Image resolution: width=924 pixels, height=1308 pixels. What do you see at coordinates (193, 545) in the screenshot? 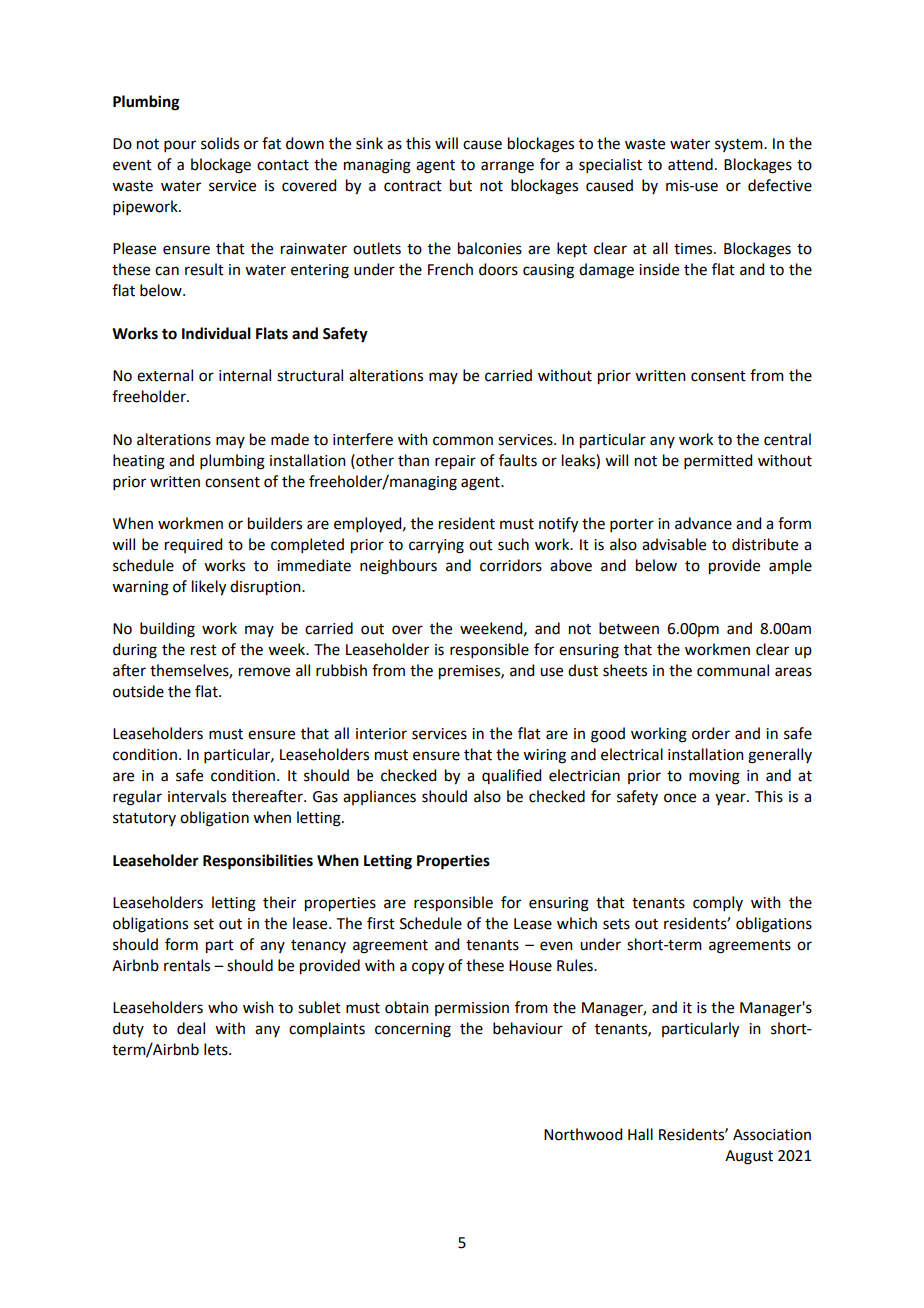
I see `required` at bounding box center [193, 545].
